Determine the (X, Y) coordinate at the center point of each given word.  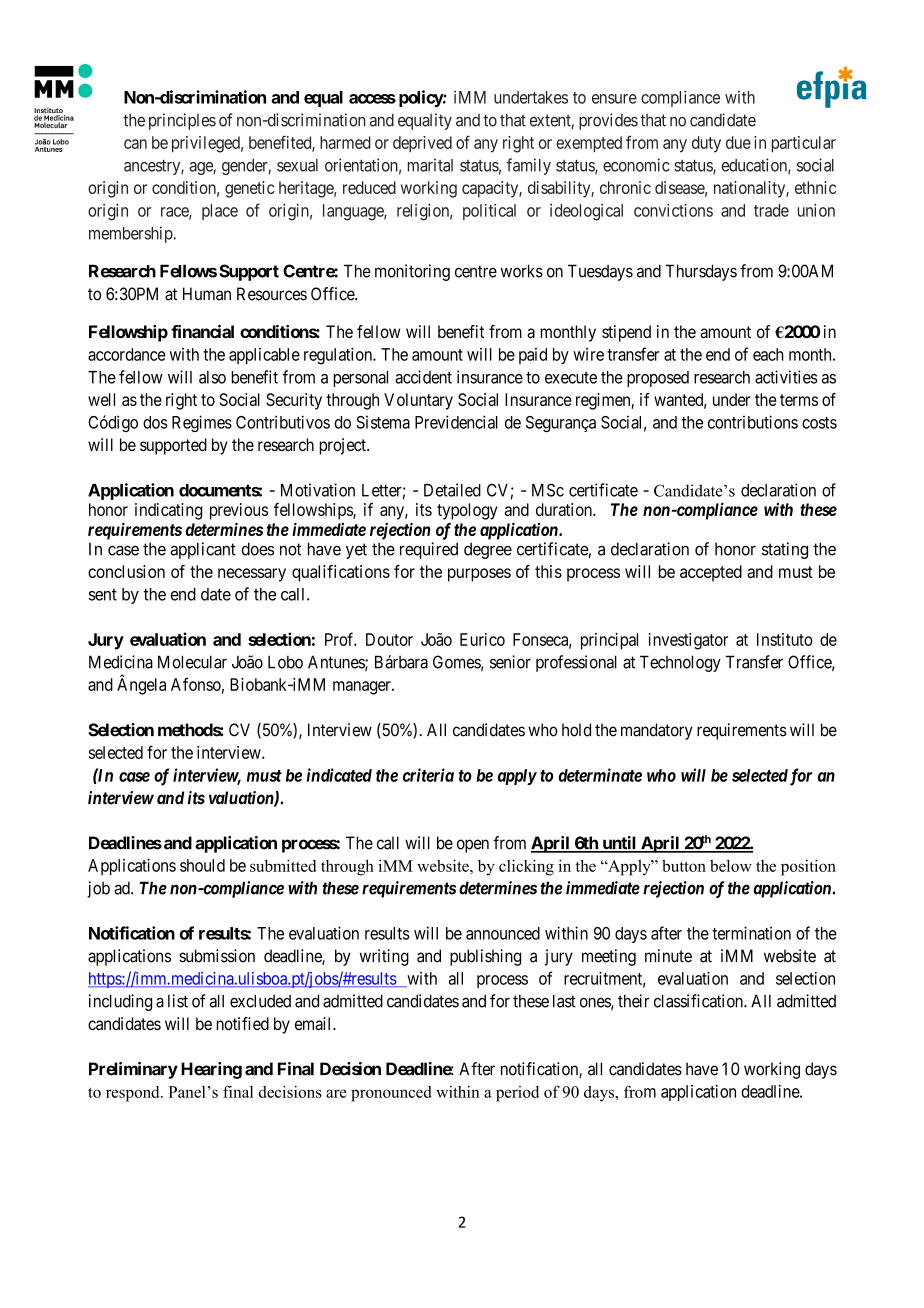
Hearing (211, 1070)
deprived (422, 144)
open (473, 846)
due (738, 142)
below (731, 866)
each (768, 354)
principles (182, 121)
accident (423, 377)
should (202, 865)
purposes (479, 575)
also (212, 377)
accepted (711, 573)
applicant (203, 550)
